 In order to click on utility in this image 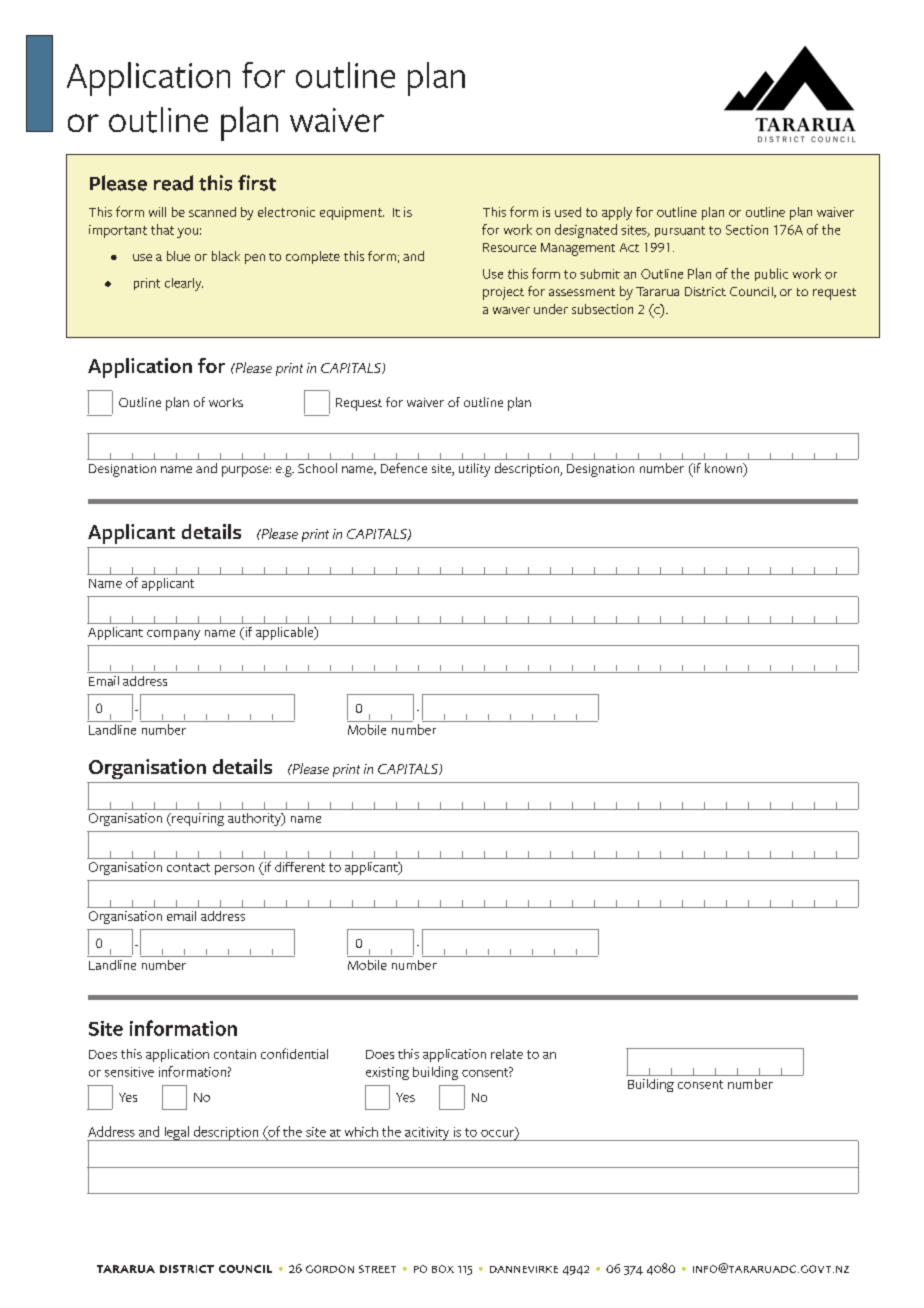, I will do `click(474, 470)`.
